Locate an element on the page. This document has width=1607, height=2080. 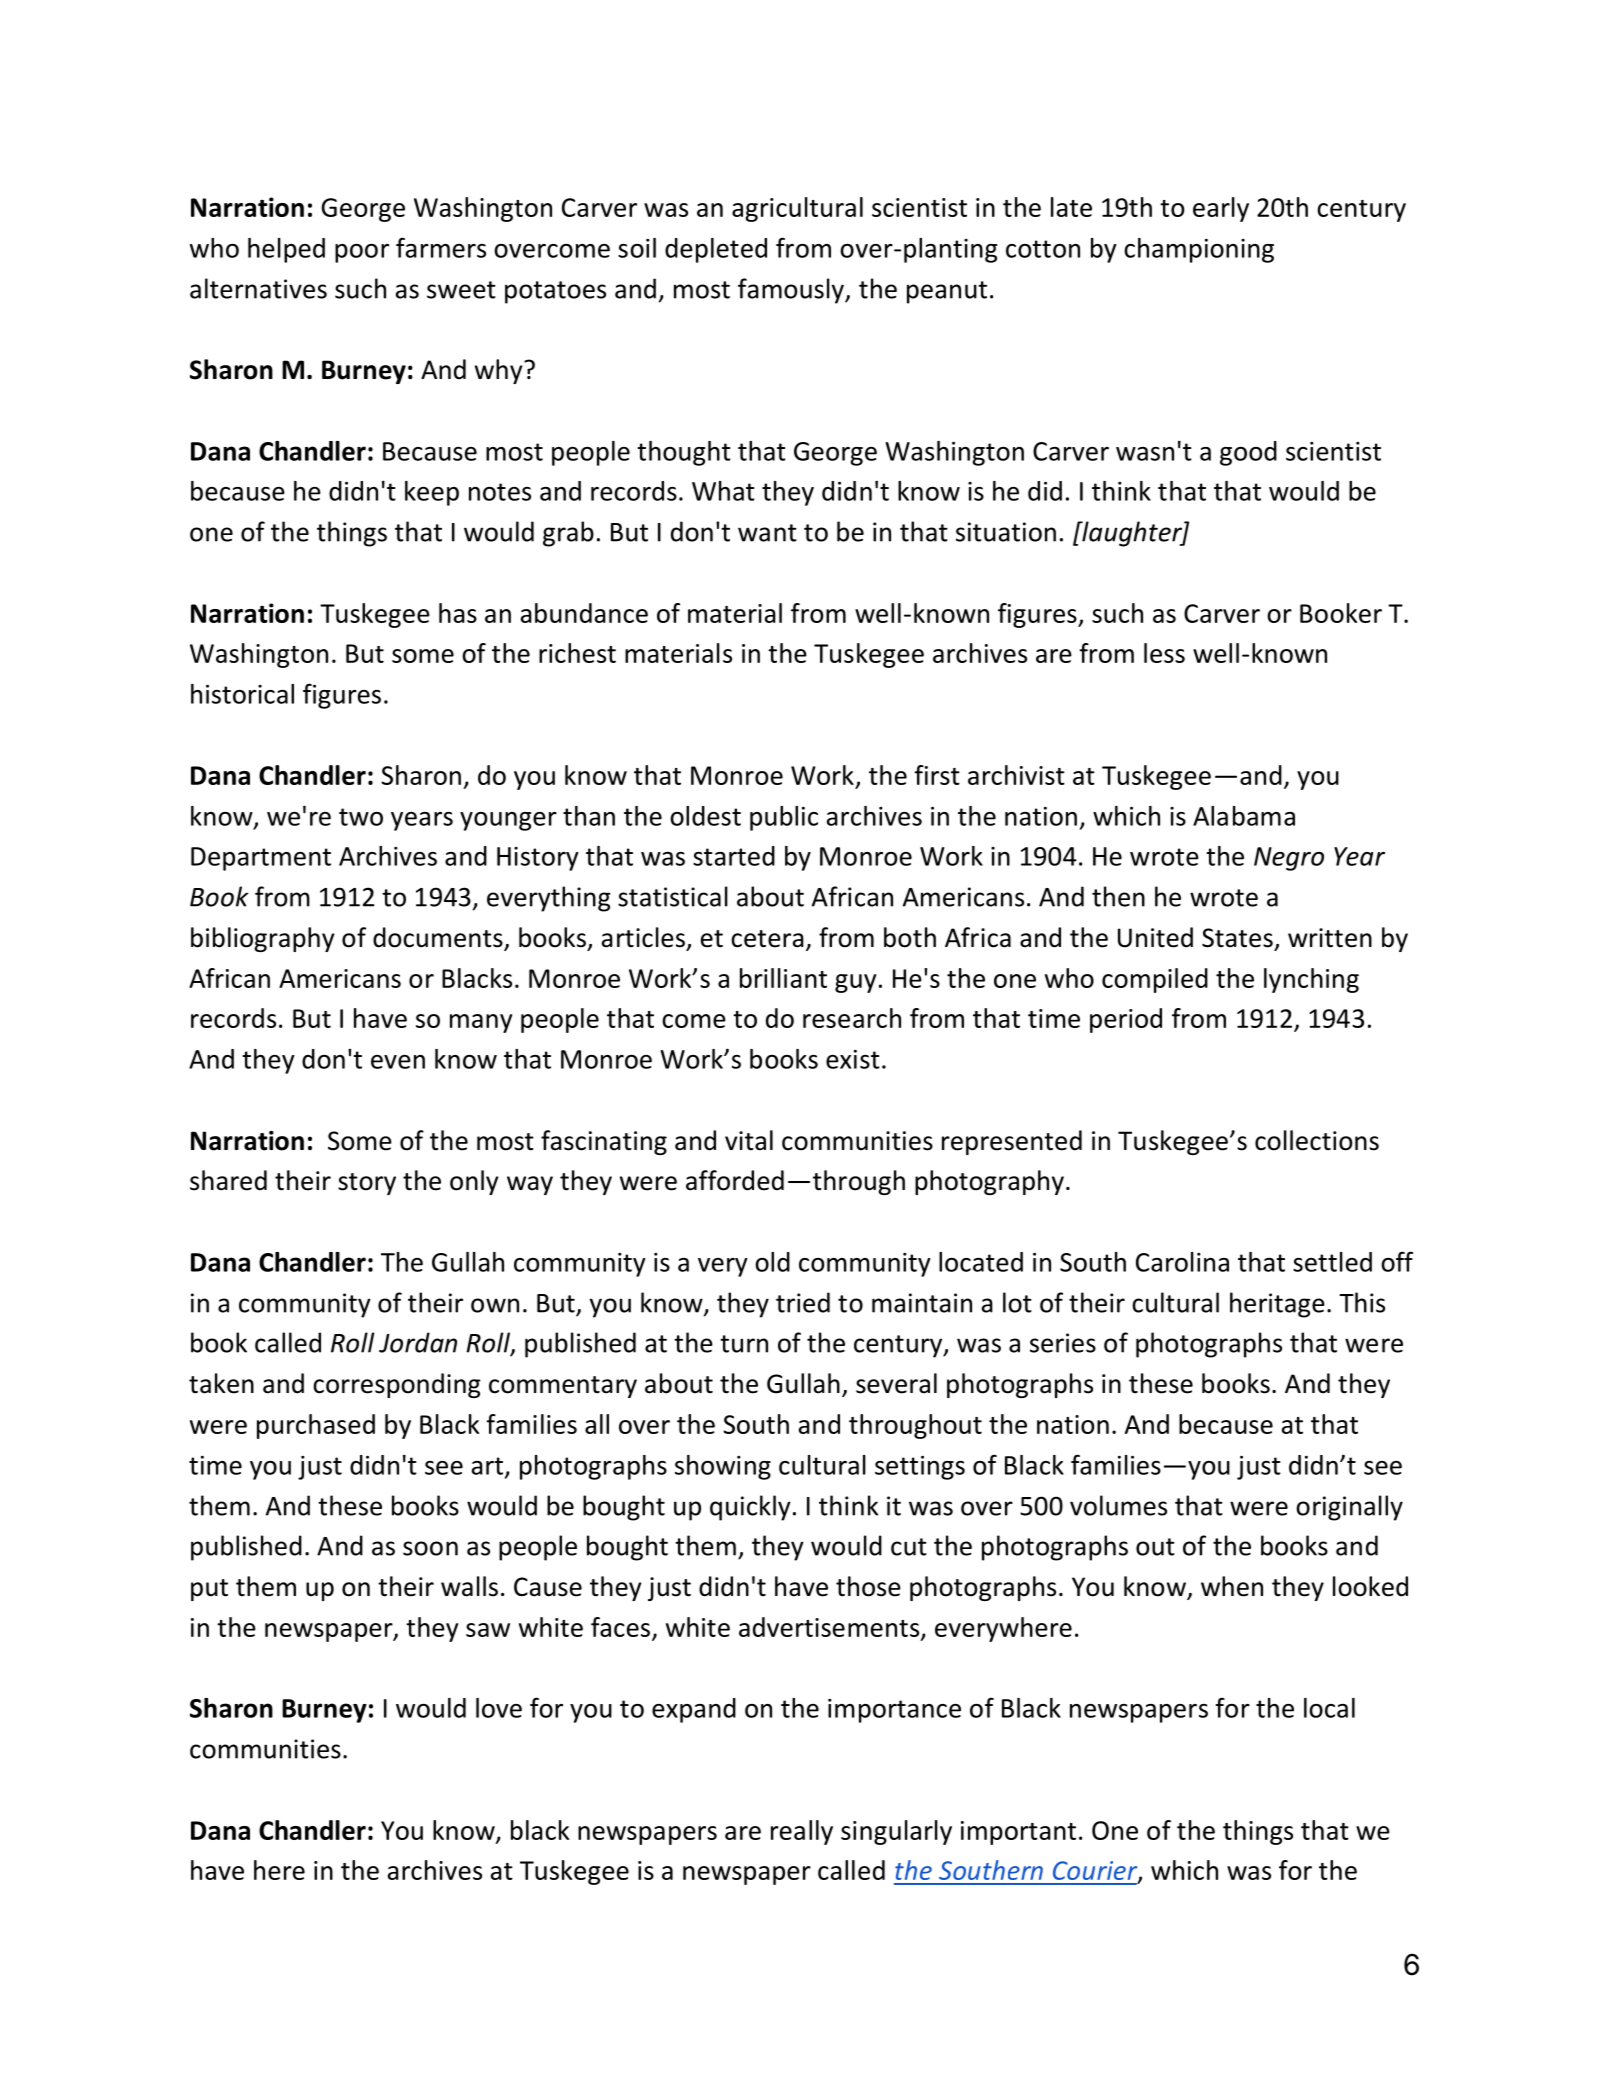
even is located at coordinates (398, 1062).
